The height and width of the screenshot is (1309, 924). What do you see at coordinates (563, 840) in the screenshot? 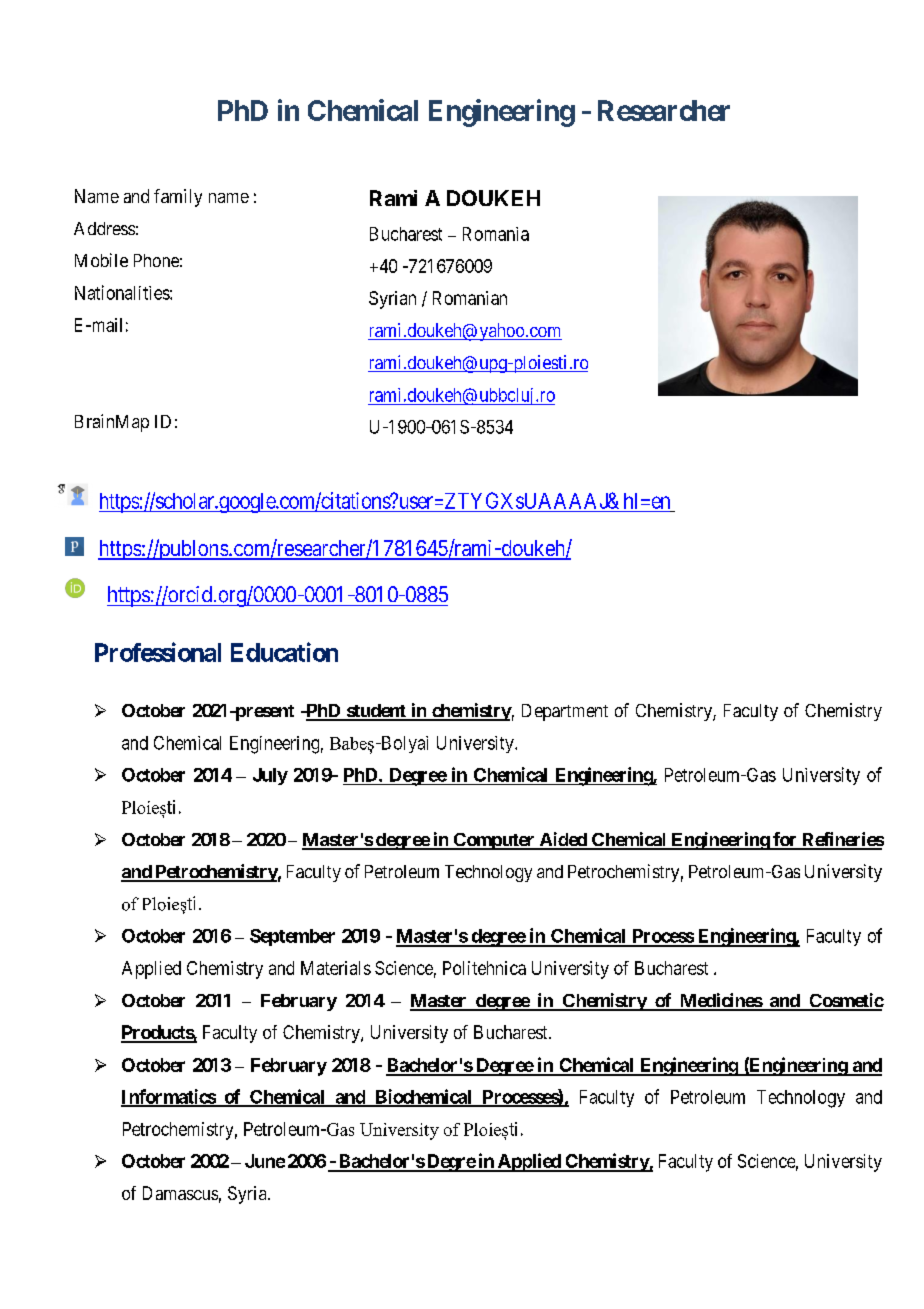
I see `Aided` at bounding box center [563, 840].
